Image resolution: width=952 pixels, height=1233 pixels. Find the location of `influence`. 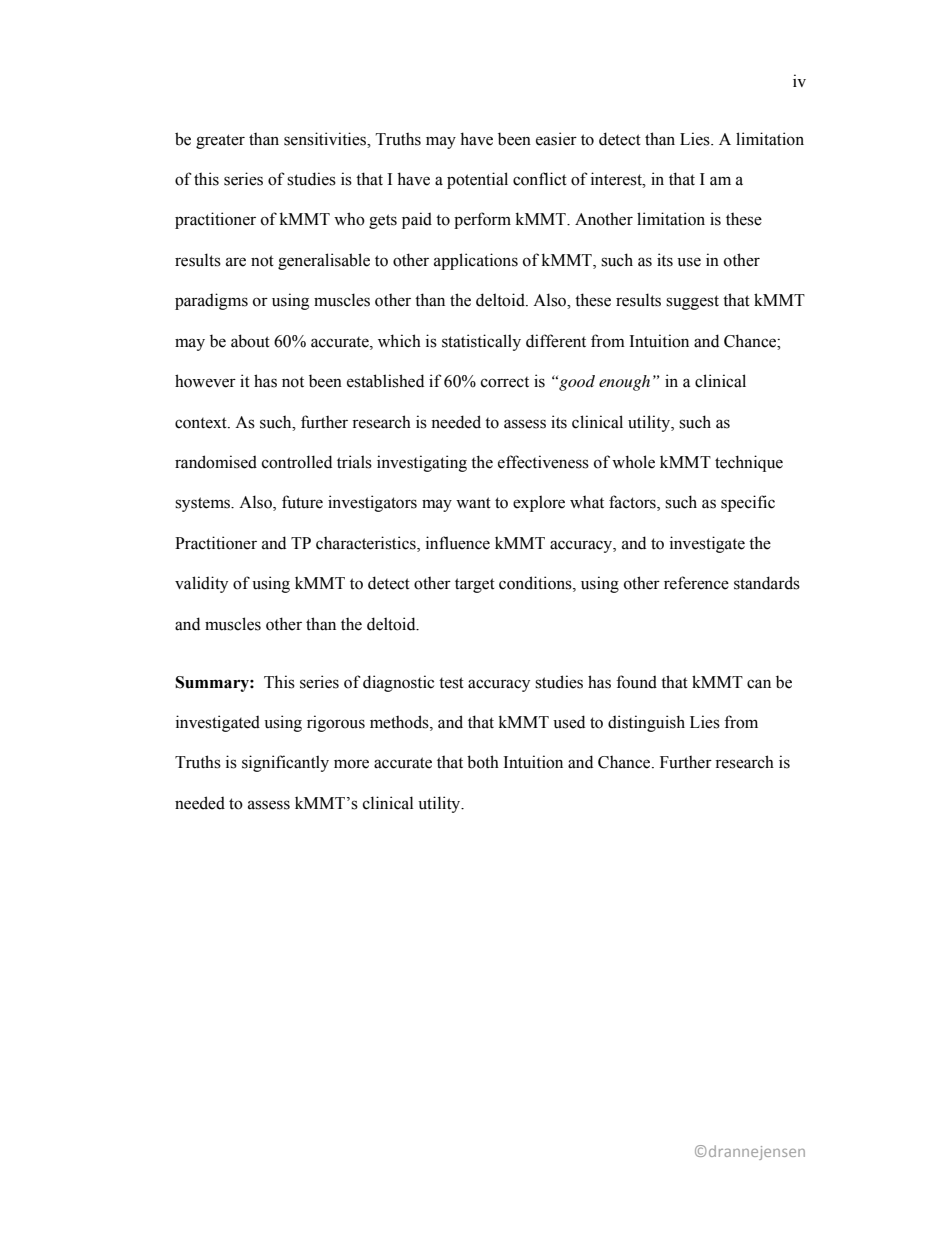

influence is located at coordinates (458, 543).
